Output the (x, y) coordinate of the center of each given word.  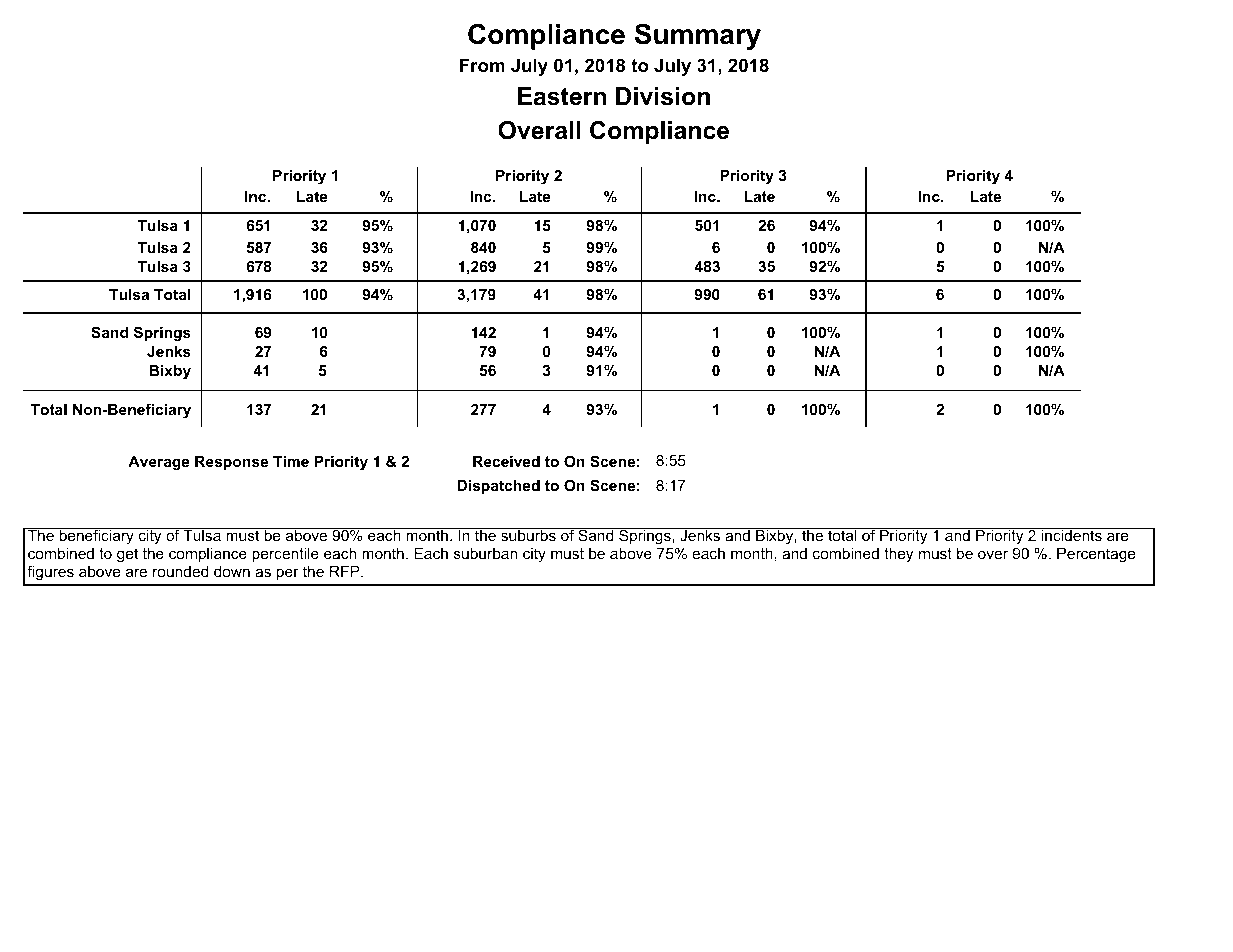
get (127, 555)
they (898, 555)
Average (159, 463)
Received (506, 461)
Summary (698, 36)
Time (291, 461)
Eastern (562, 96)
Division (663, 96)
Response (231, 463)
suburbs (528, 534)
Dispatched (498, 487)
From (482, 65)
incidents (1071, 534)
